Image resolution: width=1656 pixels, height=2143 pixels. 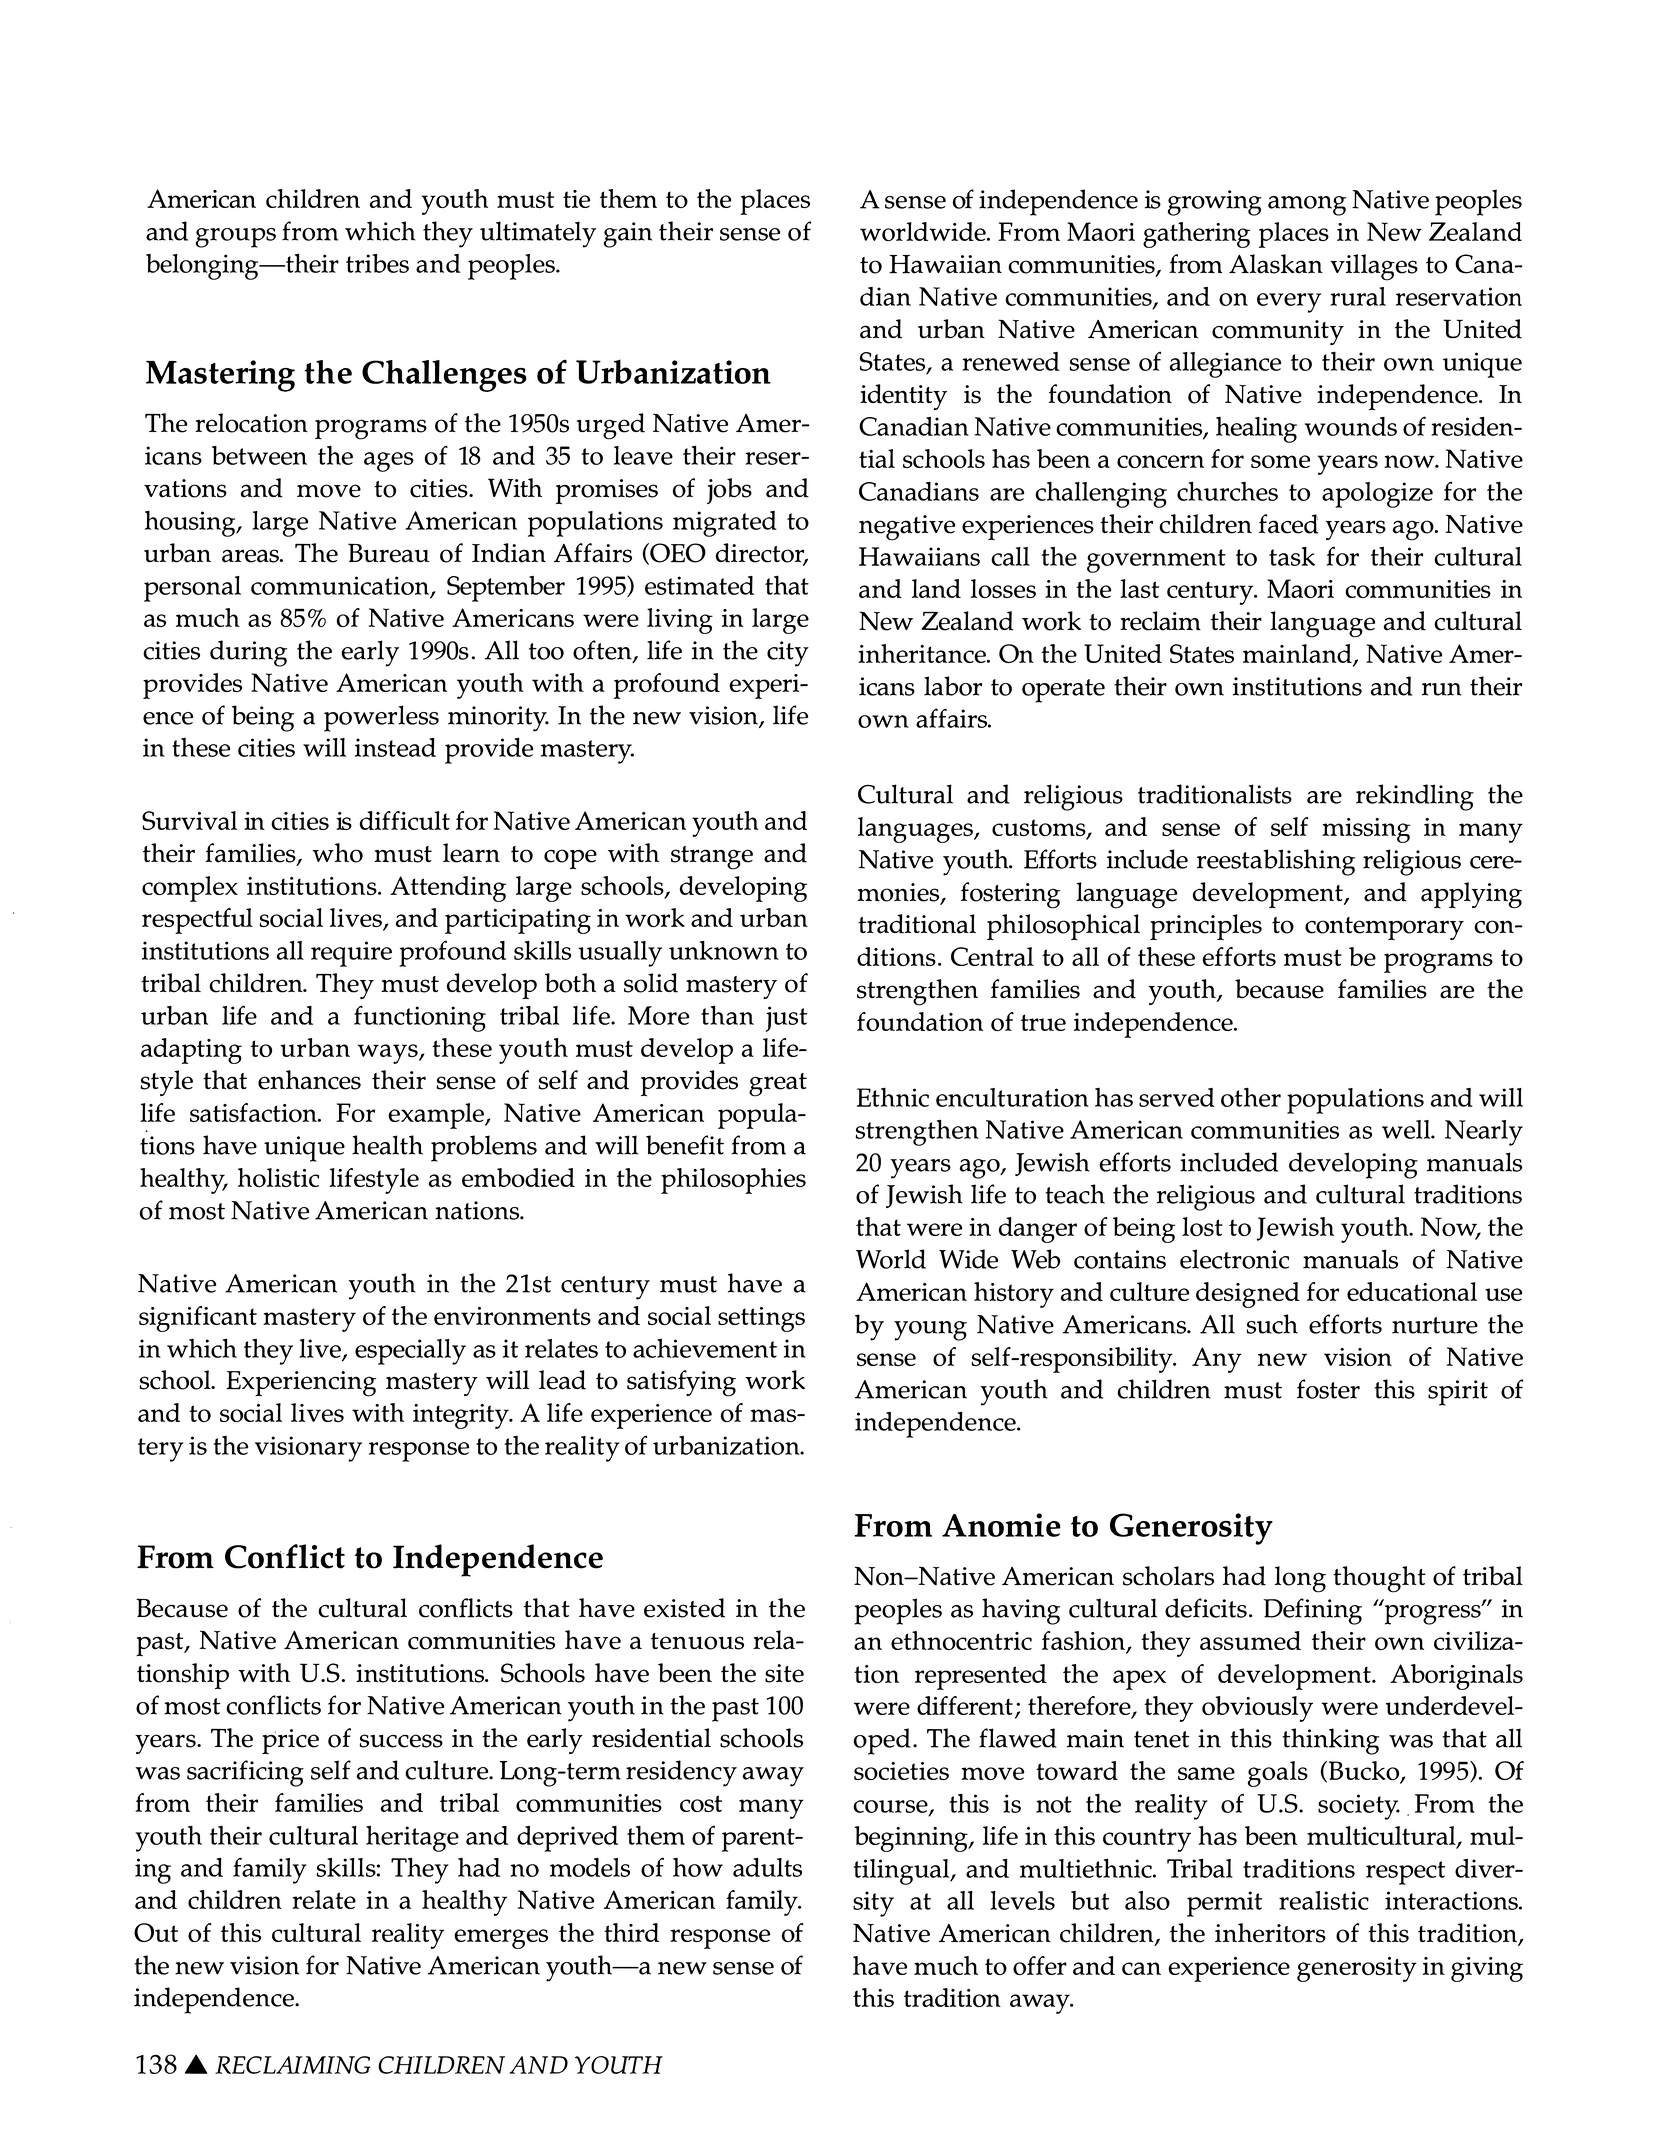 I want to click on gain, so click(x=628, y=235).
